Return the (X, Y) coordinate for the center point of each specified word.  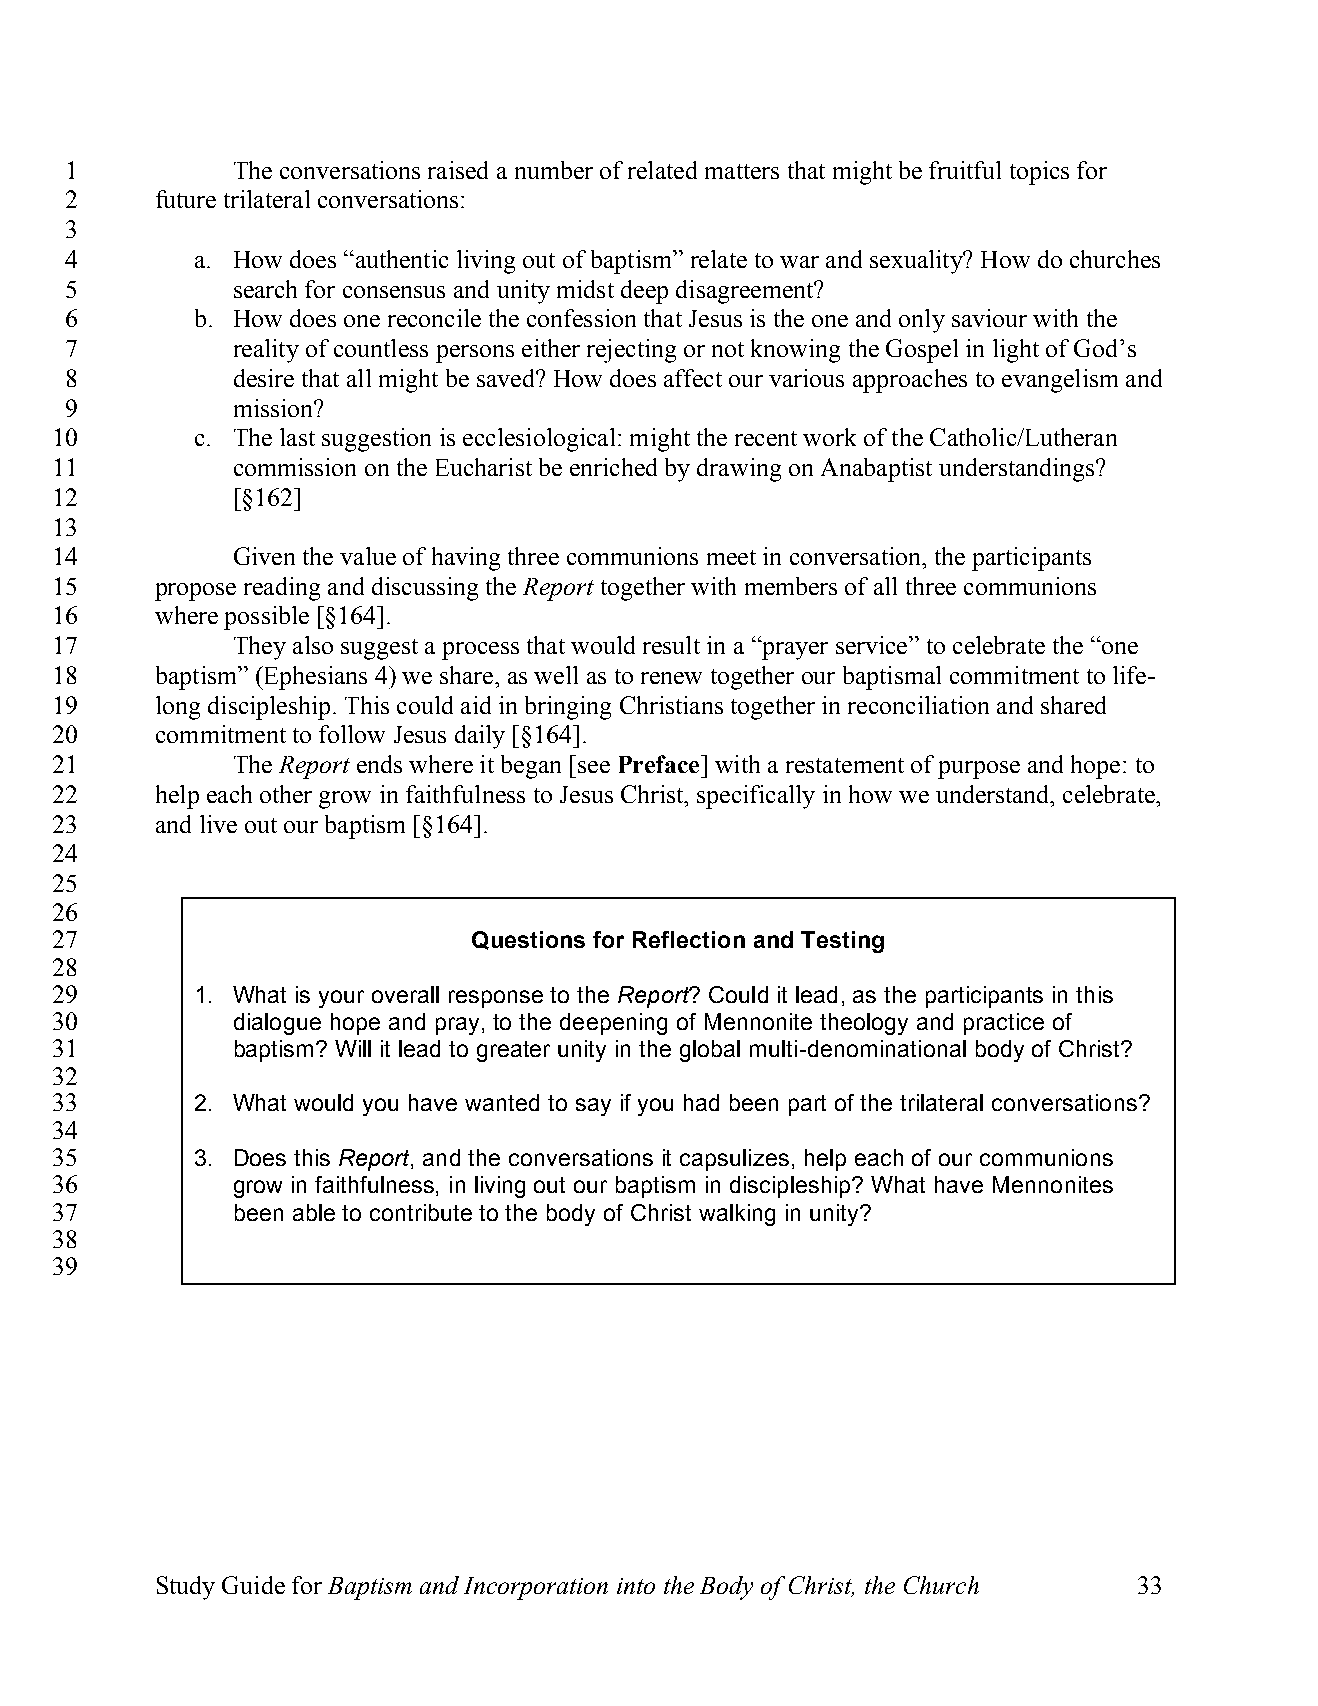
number (554, 170)
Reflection (689, 939)
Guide (253, 1585)
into (636, 1586)
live (218, 824)
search (265, 289)
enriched (613, 467)
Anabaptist (876, 470)
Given (264, 556)
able (314, 1212)
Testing (842, 942)
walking (737, 1215)
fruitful (965, 170)
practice (1004, 1024)
